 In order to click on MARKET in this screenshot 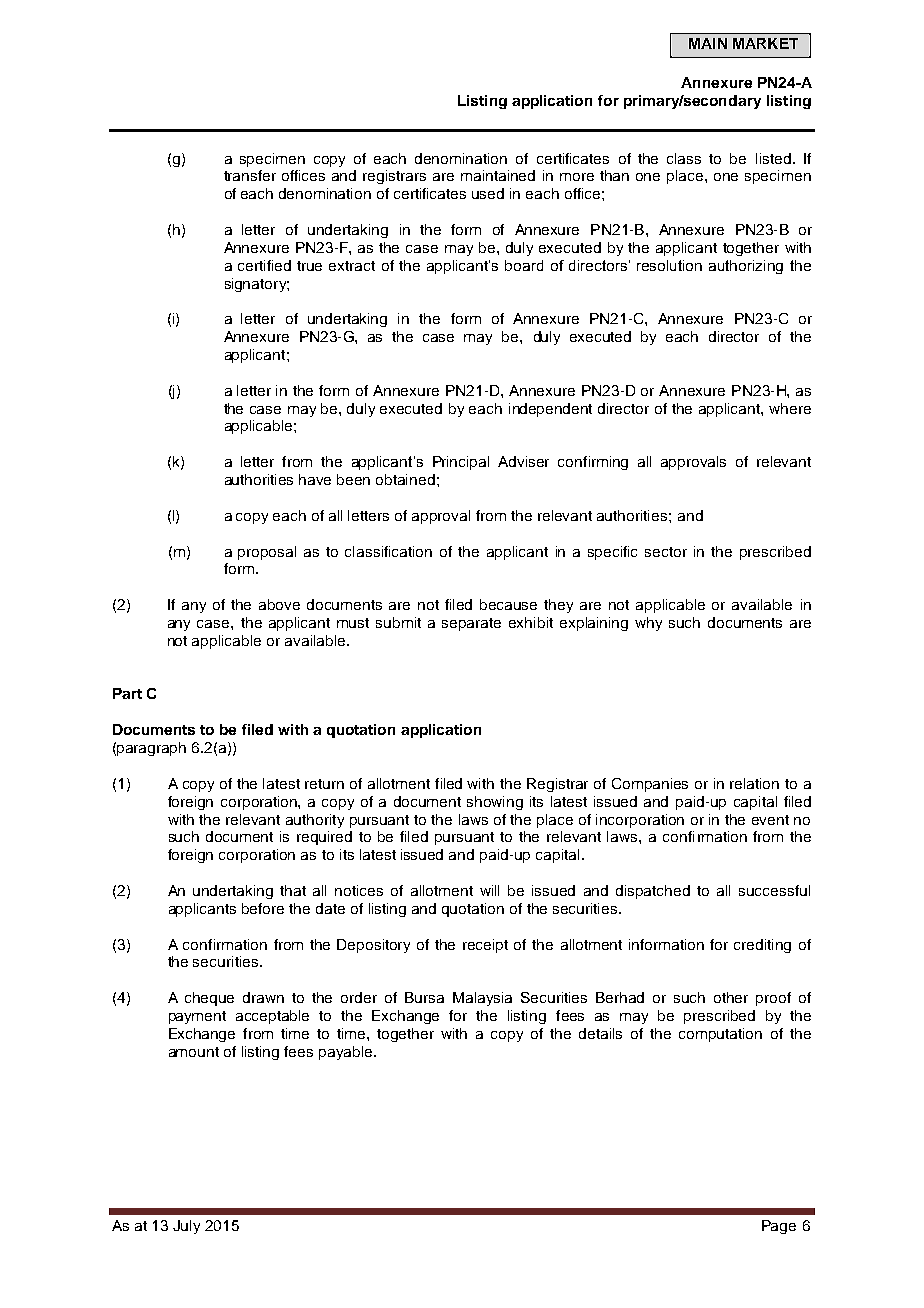, I will do `click(765, 43)`.
